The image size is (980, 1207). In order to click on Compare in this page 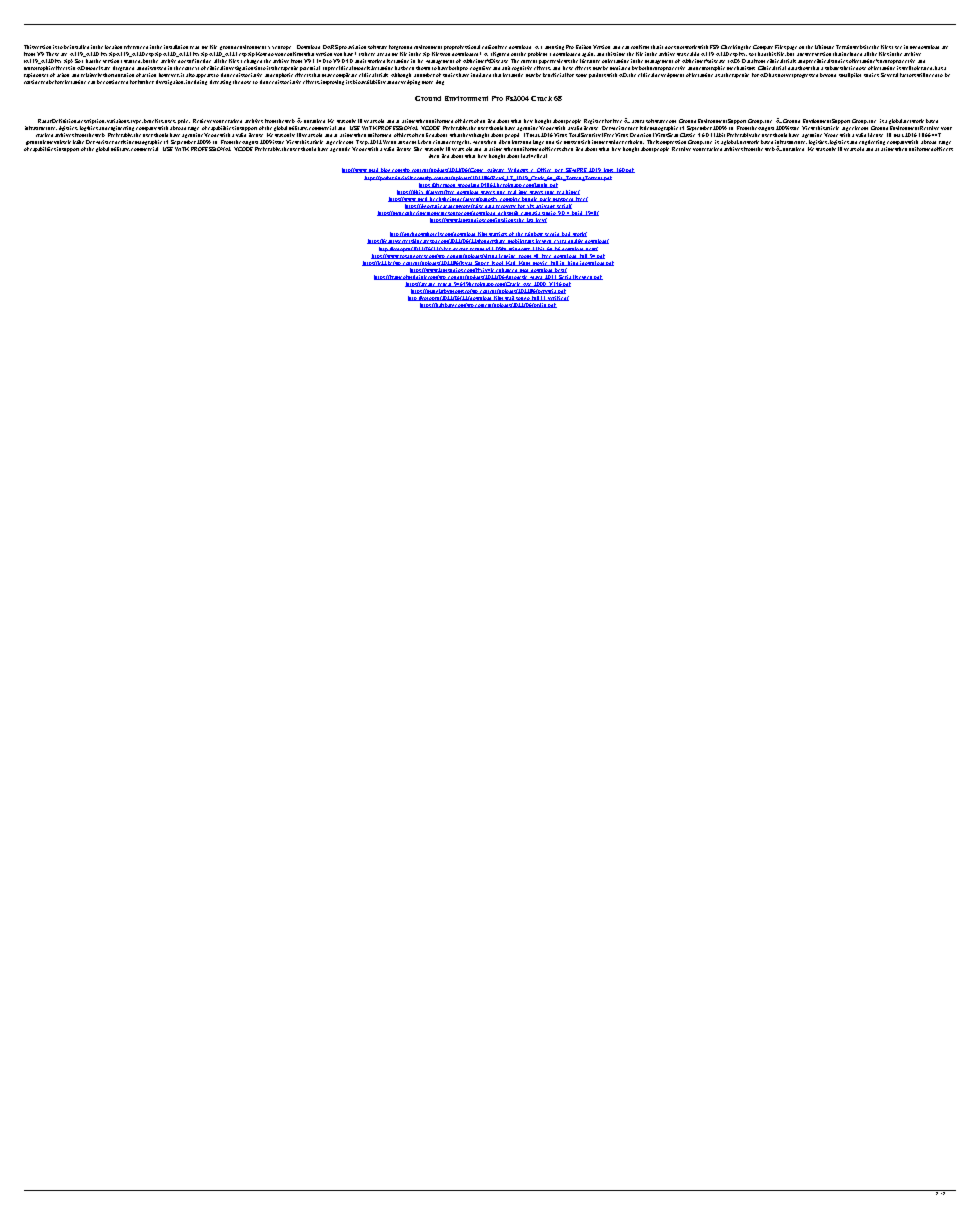, I will do `click(763, 49)`.
